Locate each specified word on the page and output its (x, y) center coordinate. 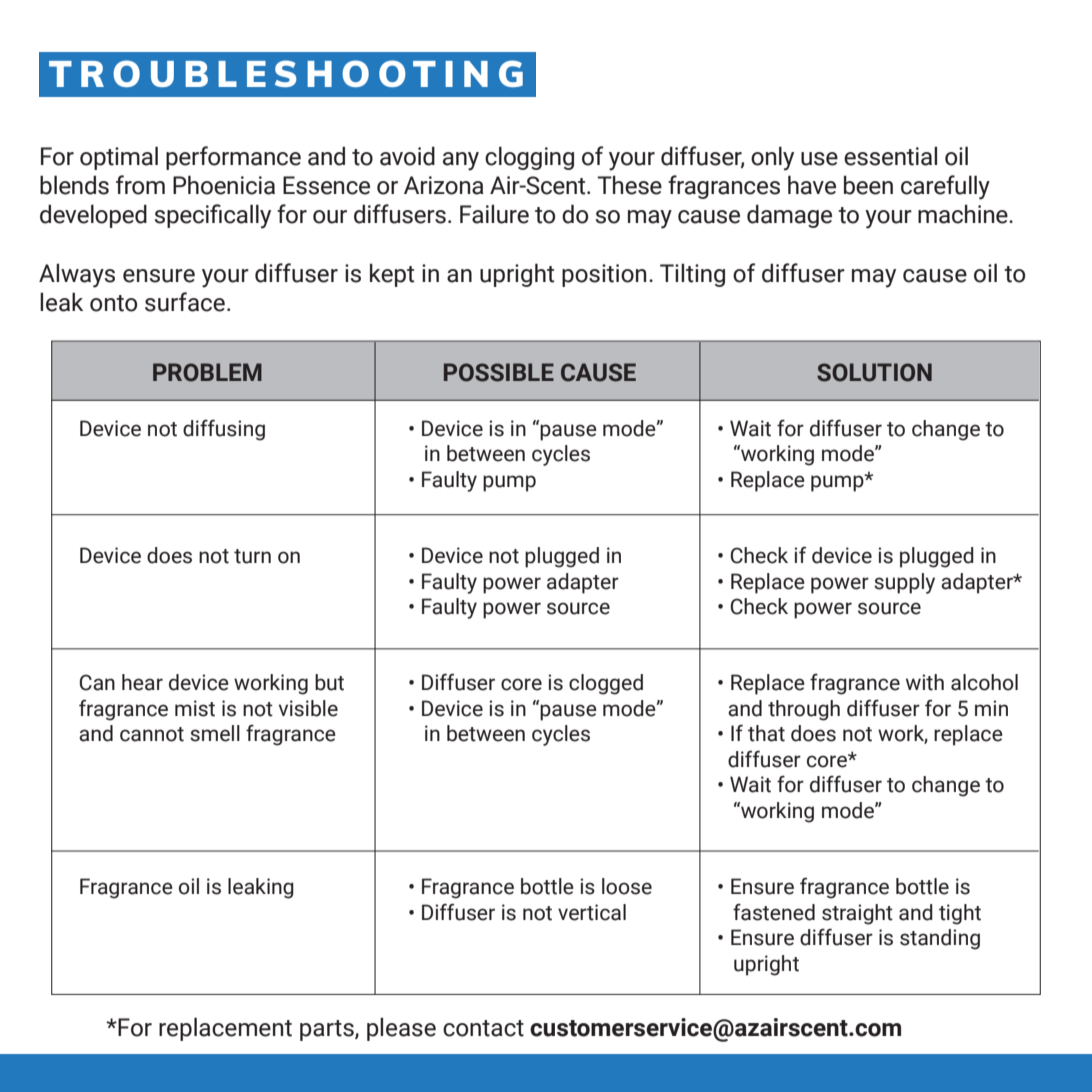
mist (195, 708)
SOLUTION (874, 372)
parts (328, 1030)
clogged (606, 684)
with (925, 682)
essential (890, 156)
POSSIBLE (499, 372)
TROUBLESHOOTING (286, 73)
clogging (529, 158)
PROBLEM (207, 372)
